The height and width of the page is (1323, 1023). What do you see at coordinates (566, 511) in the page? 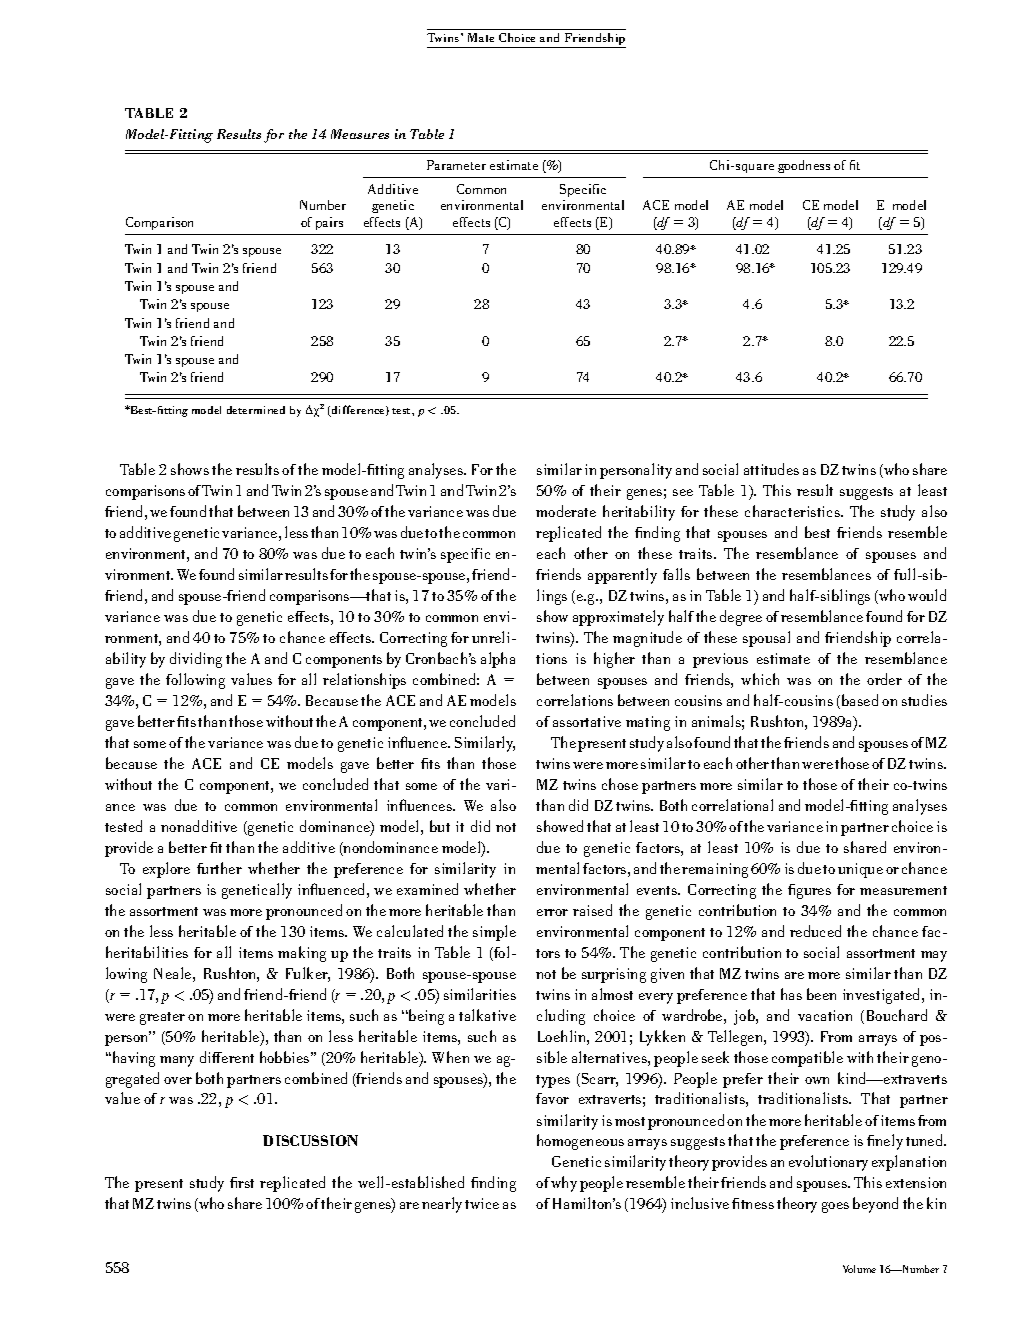
I see `moderate` at bounding box center [566, 511].
